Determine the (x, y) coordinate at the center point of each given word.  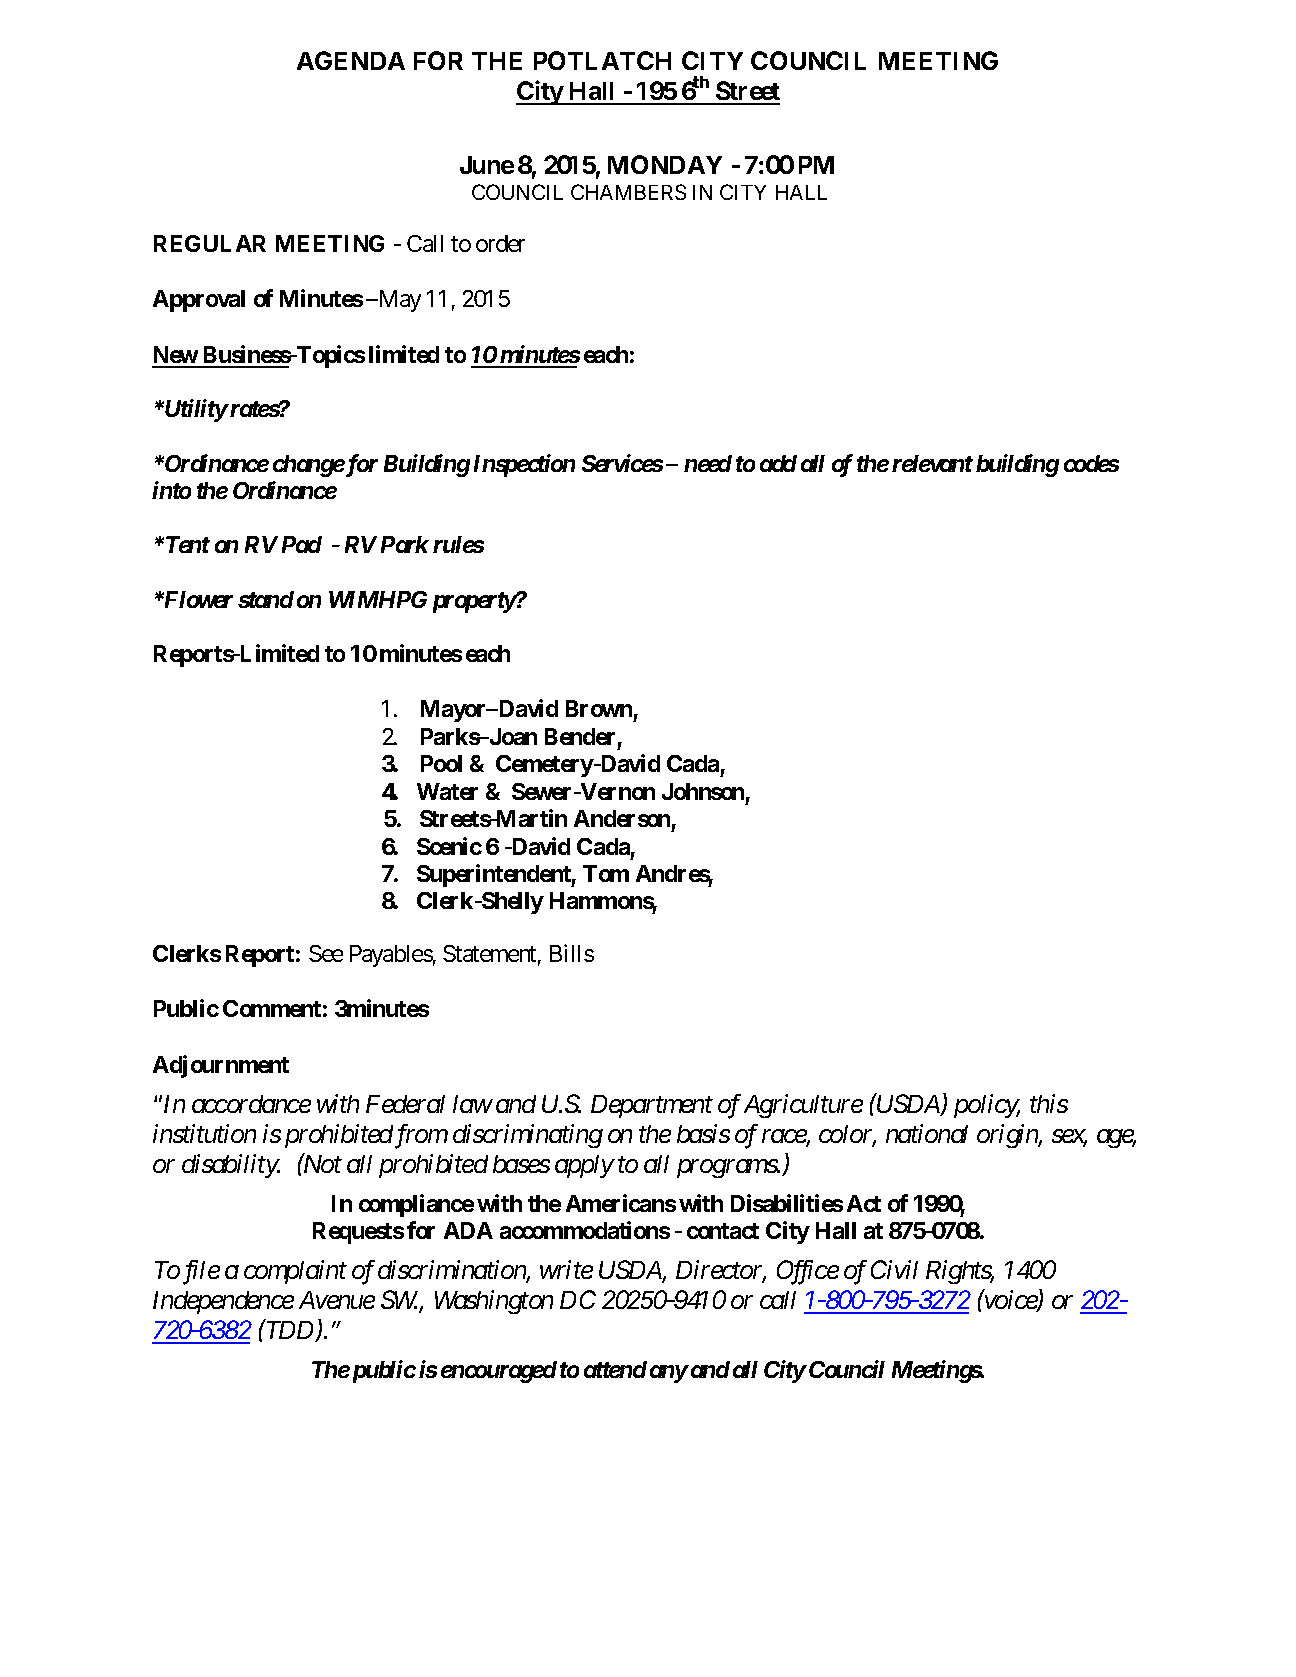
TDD (290, 1331)
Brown (599, 708)
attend (615, 1369)
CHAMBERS (628, 192)
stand (266, 599)
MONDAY (665, 164)
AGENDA (351, 60)
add (778, 463)
